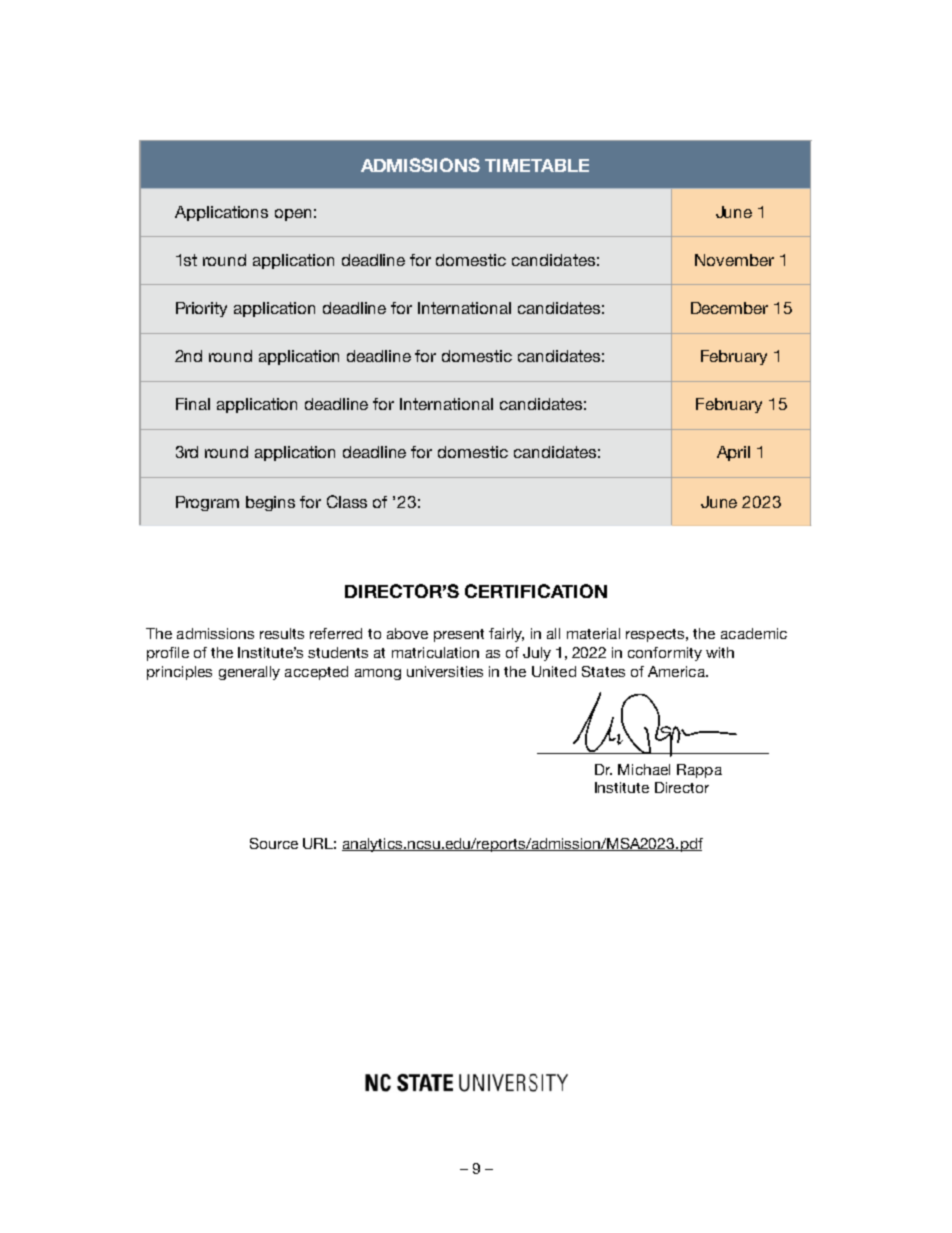 The height and width of the screenshot is (1233, 952). Describe the element at coordinates (536, 591) in the screenshot. I see `CERTIFICATION` at that location.
